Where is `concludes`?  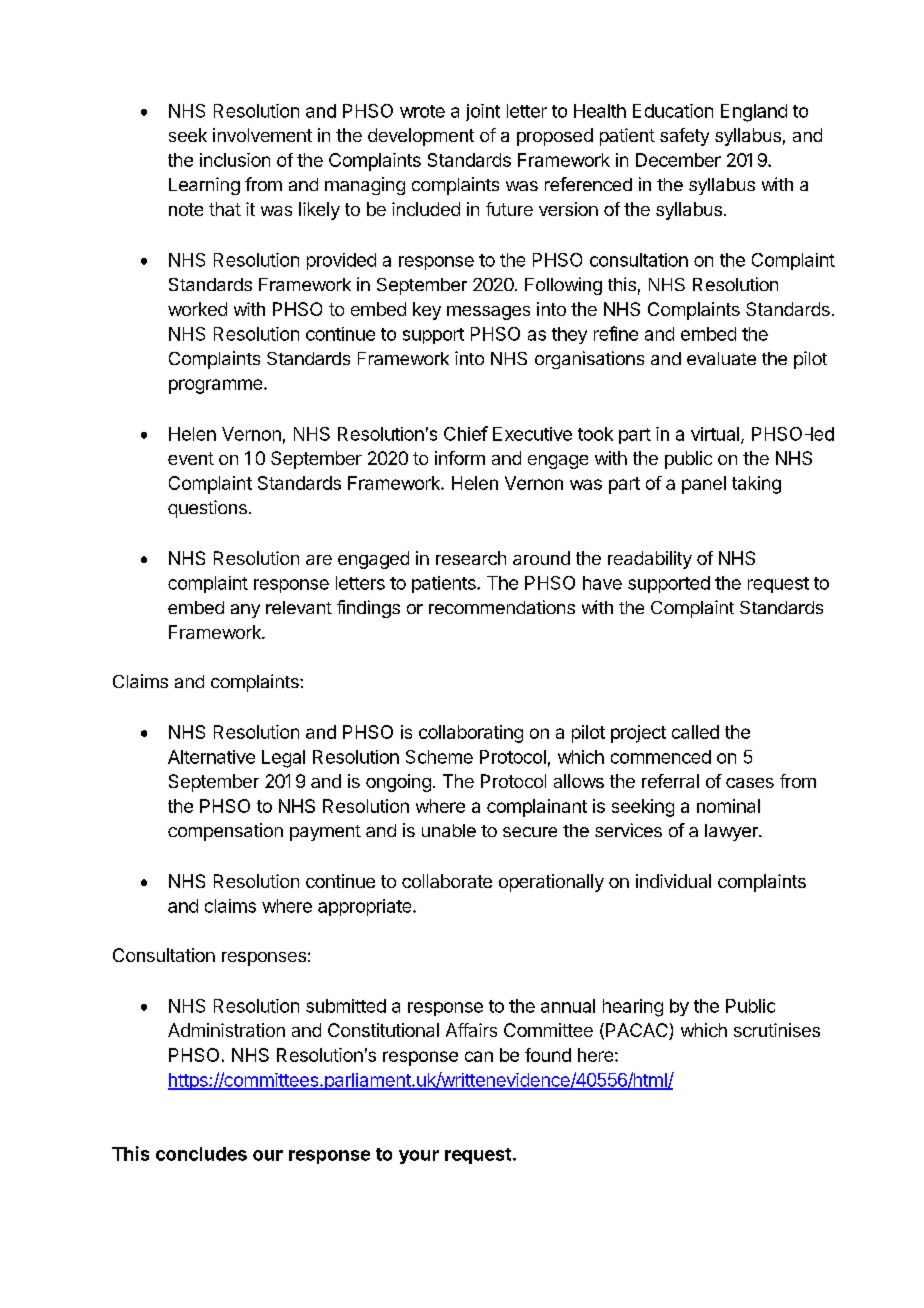
concludes is located at coordinates (201, 1154).
